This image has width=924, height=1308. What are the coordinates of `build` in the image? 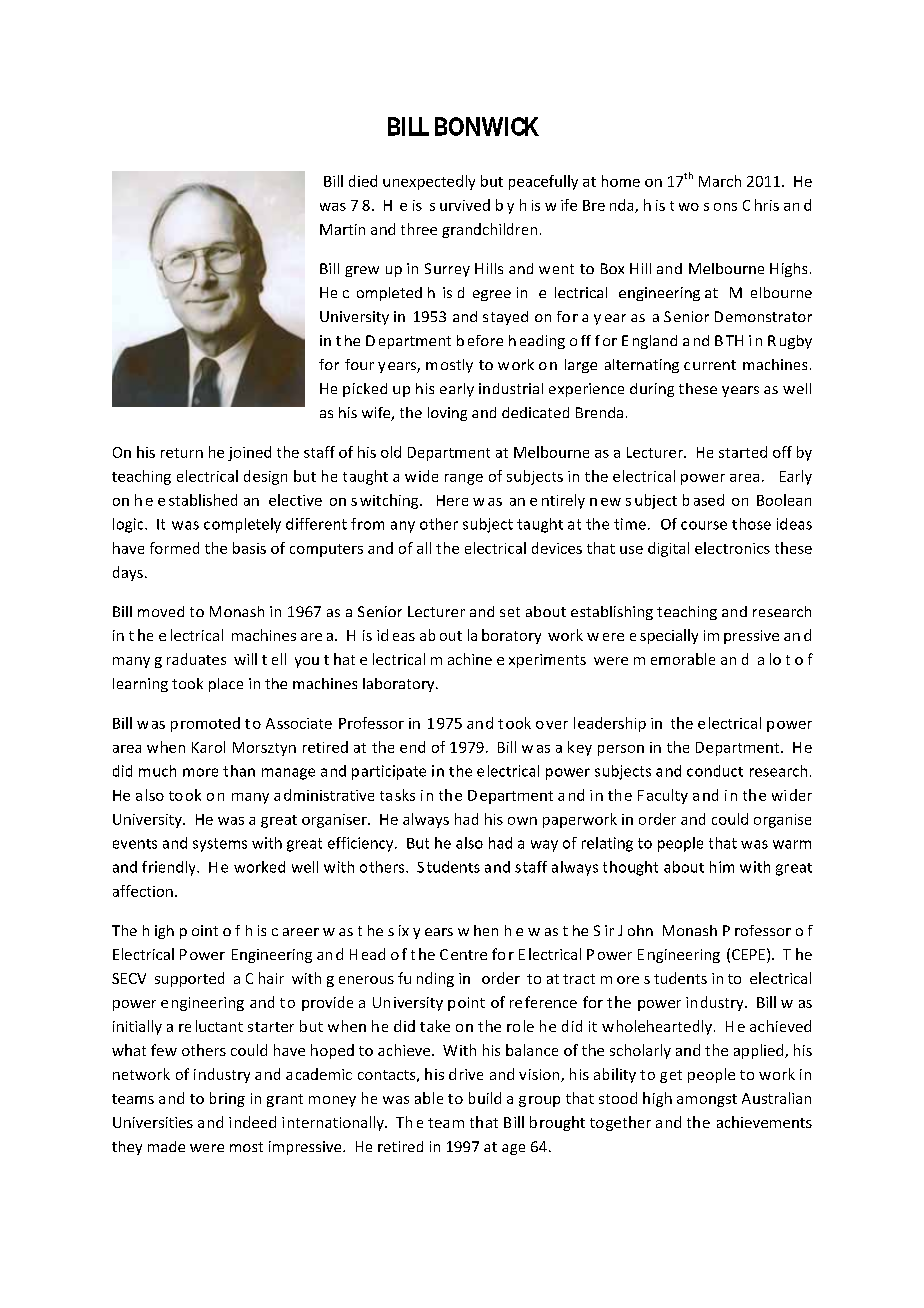 It's located at (485, 1098).
